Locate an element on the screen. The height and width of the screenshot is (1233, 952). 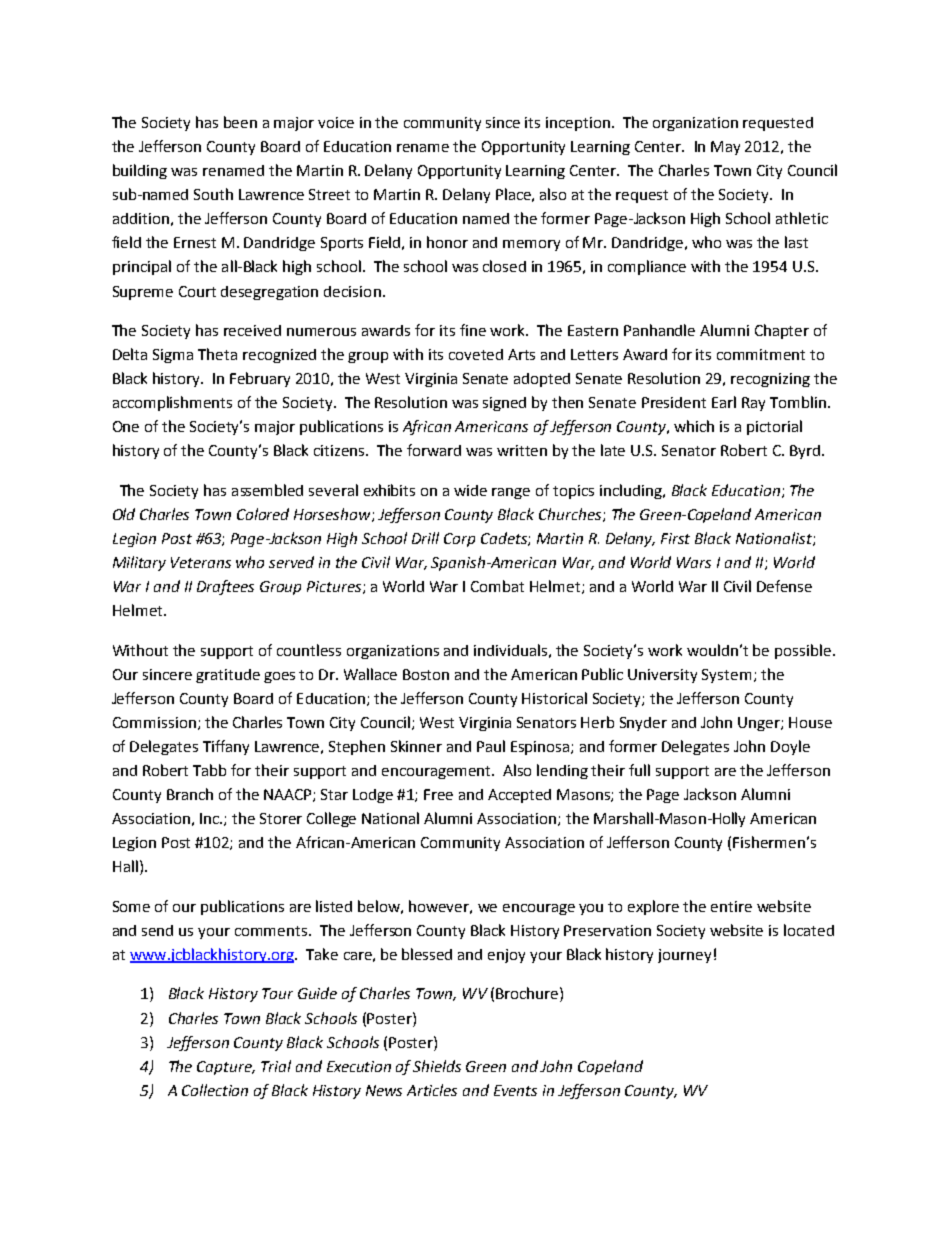
May is located at coordinates (725, 148).
